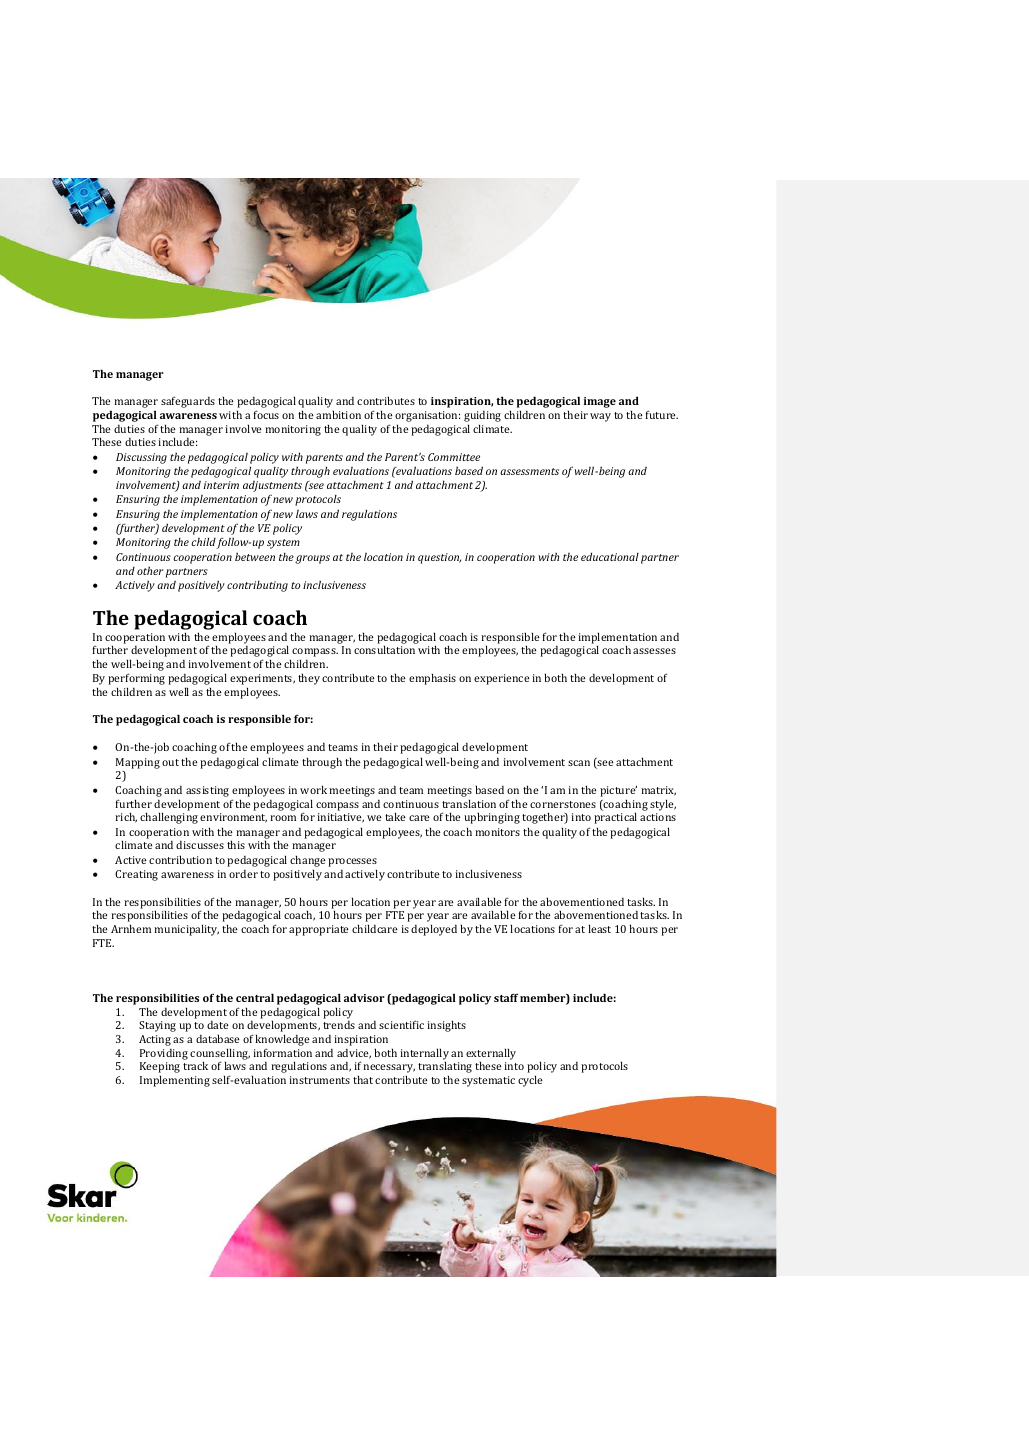 The image size is (1029, 1455). I want to click on educational, so click(610, 557).
